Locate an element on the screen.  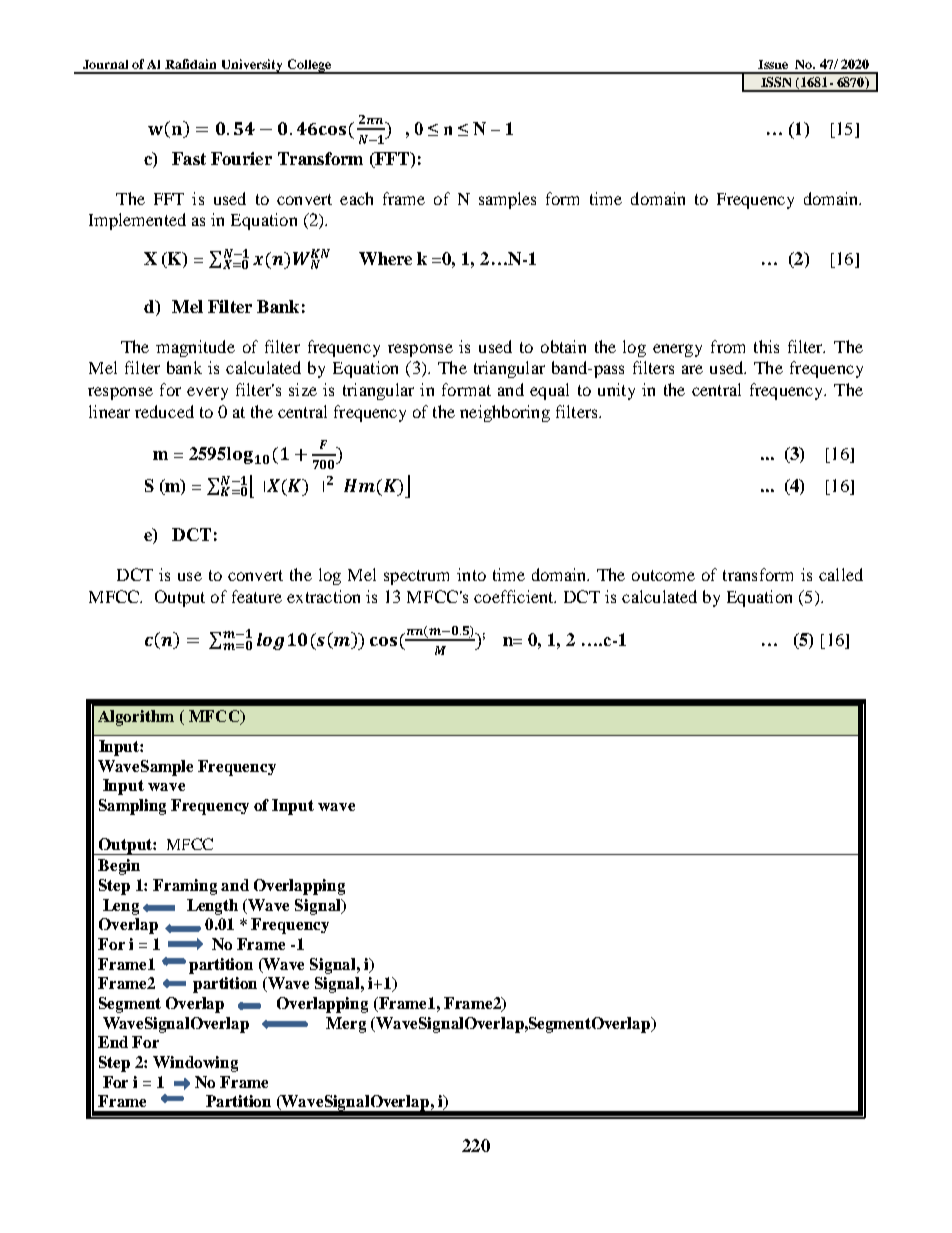
feature is located at coordinates (257, 596).
